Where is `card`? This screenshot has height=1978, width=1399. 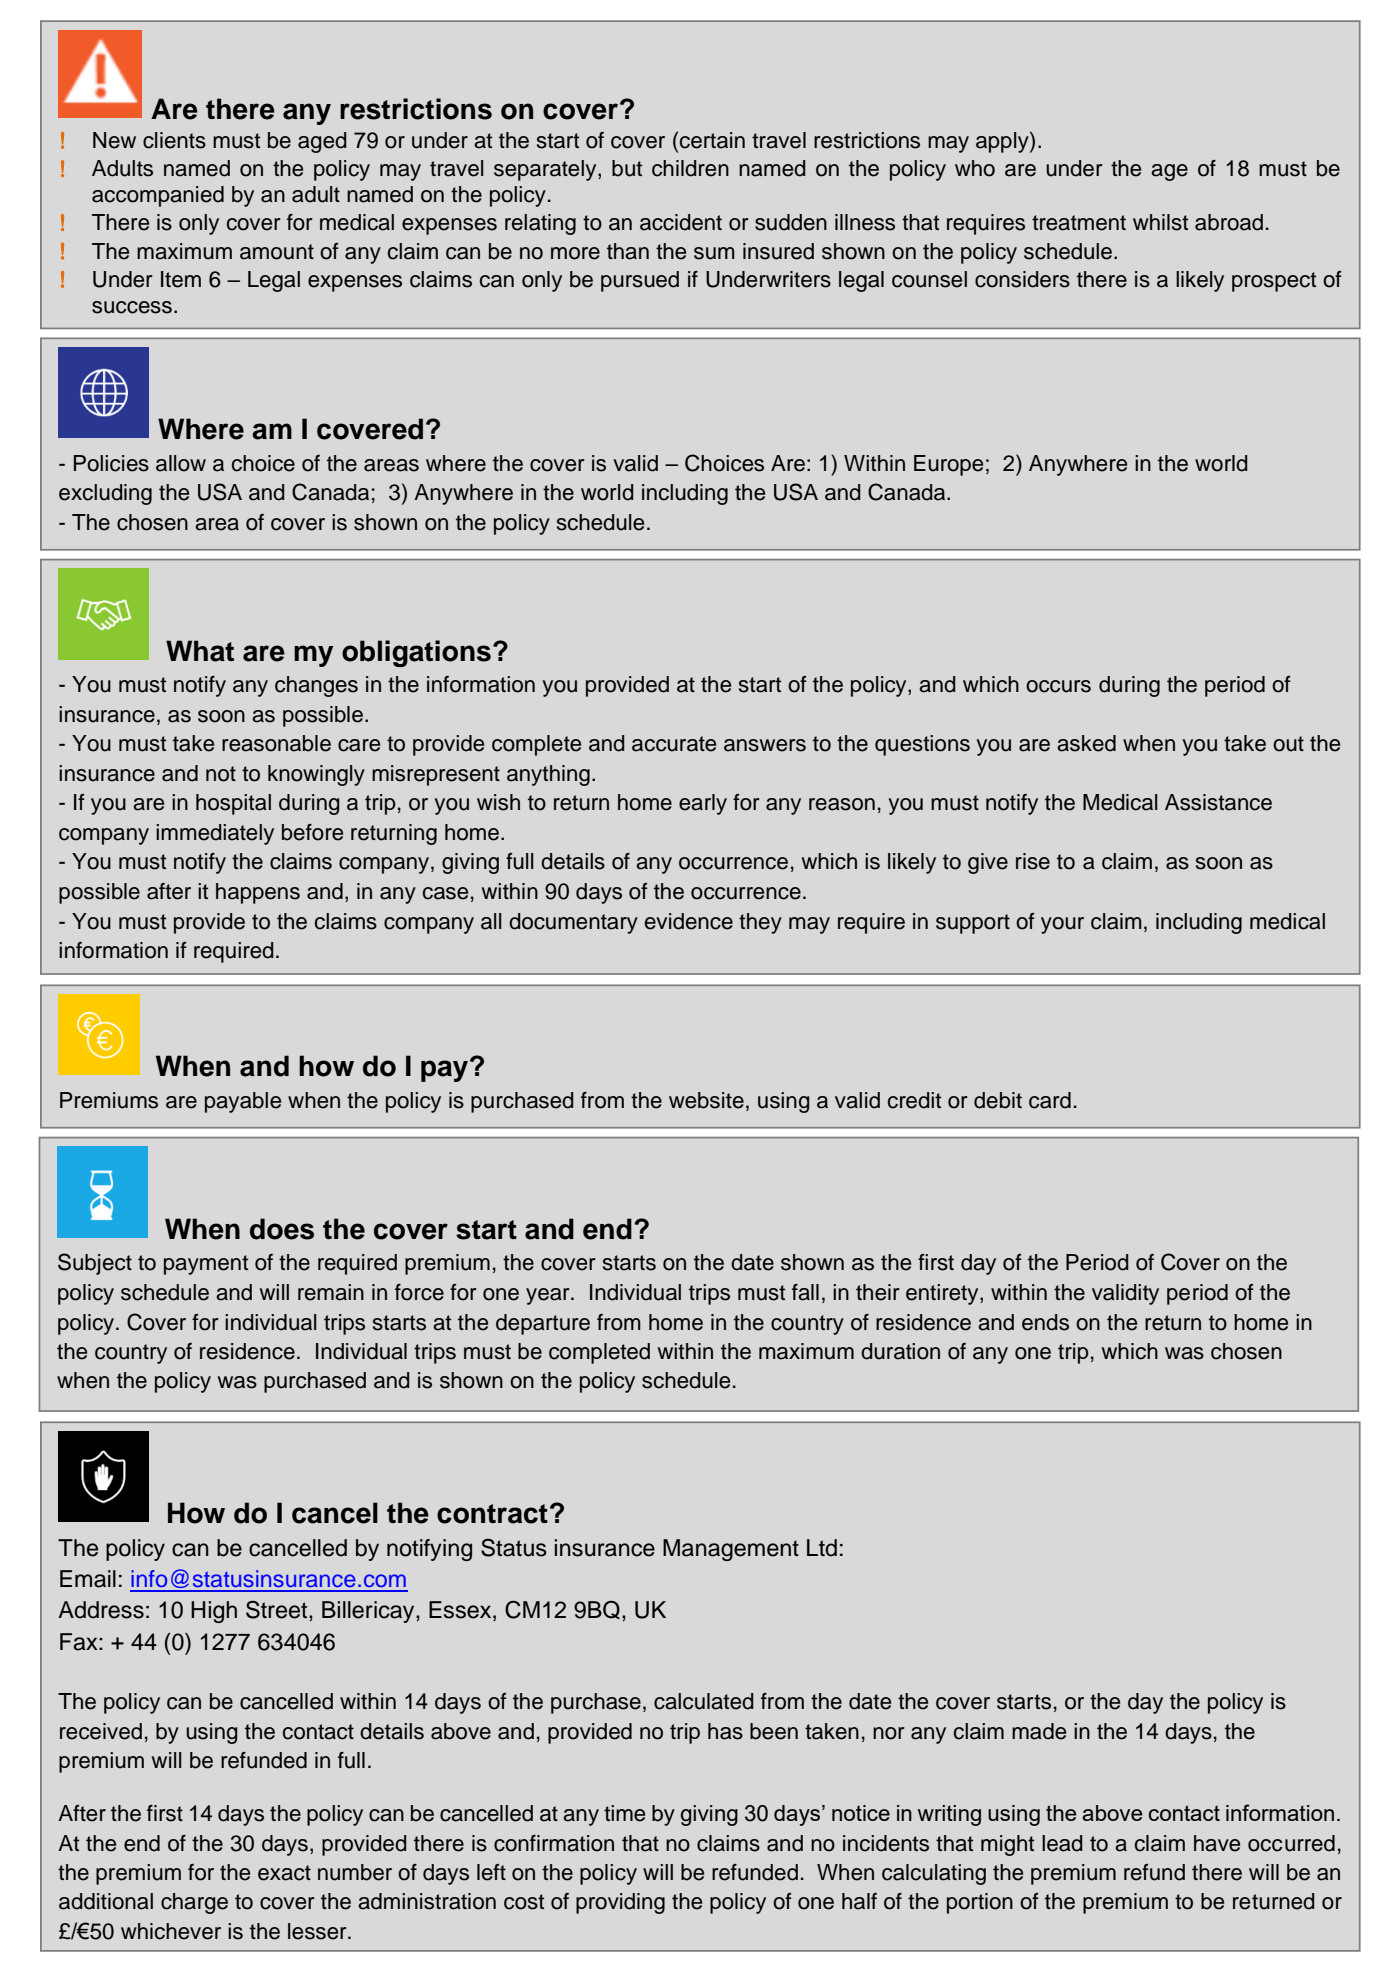 card is located at coordinates (1050, 1100).
